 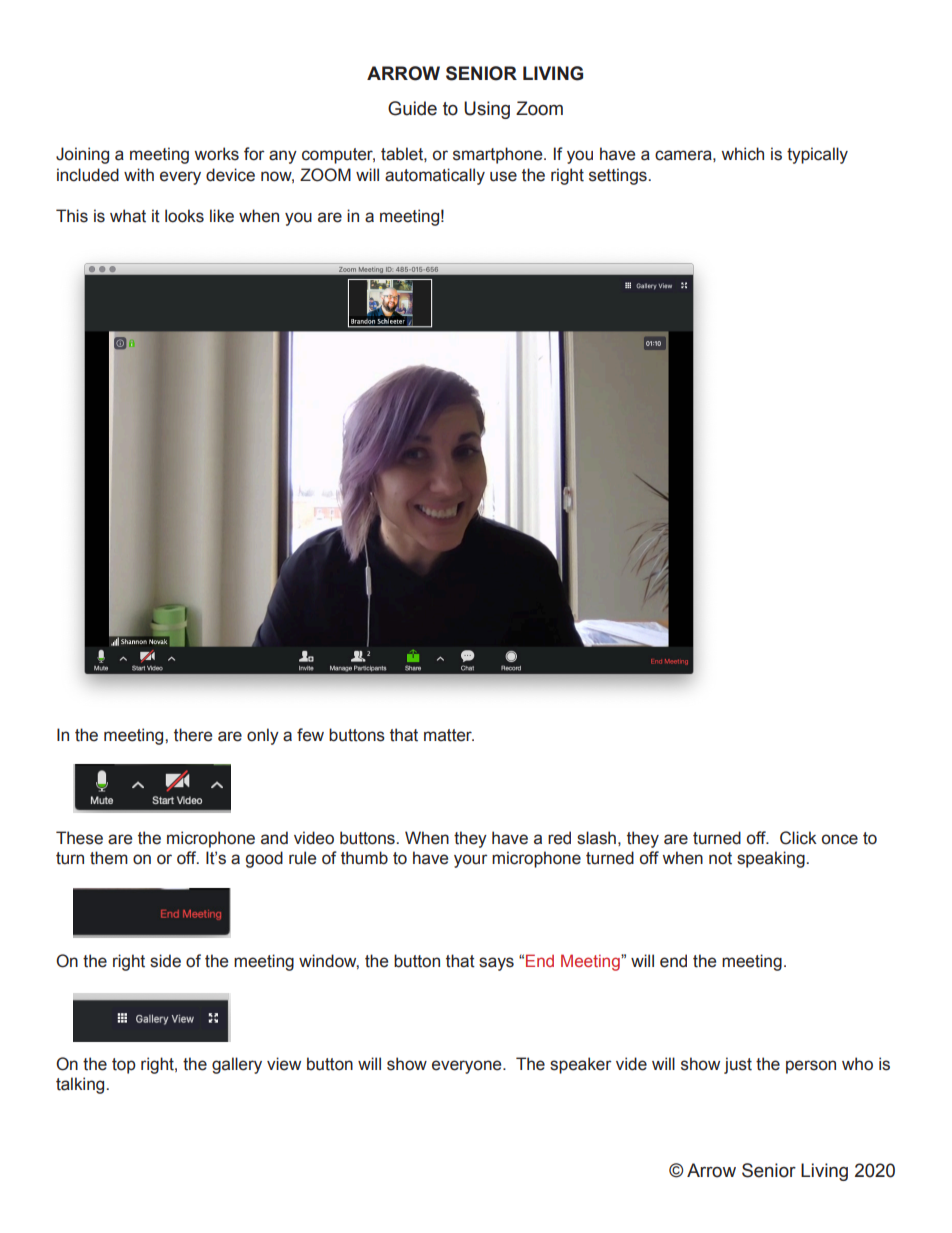 I want to click on top, so click(x=124, y=1066).
